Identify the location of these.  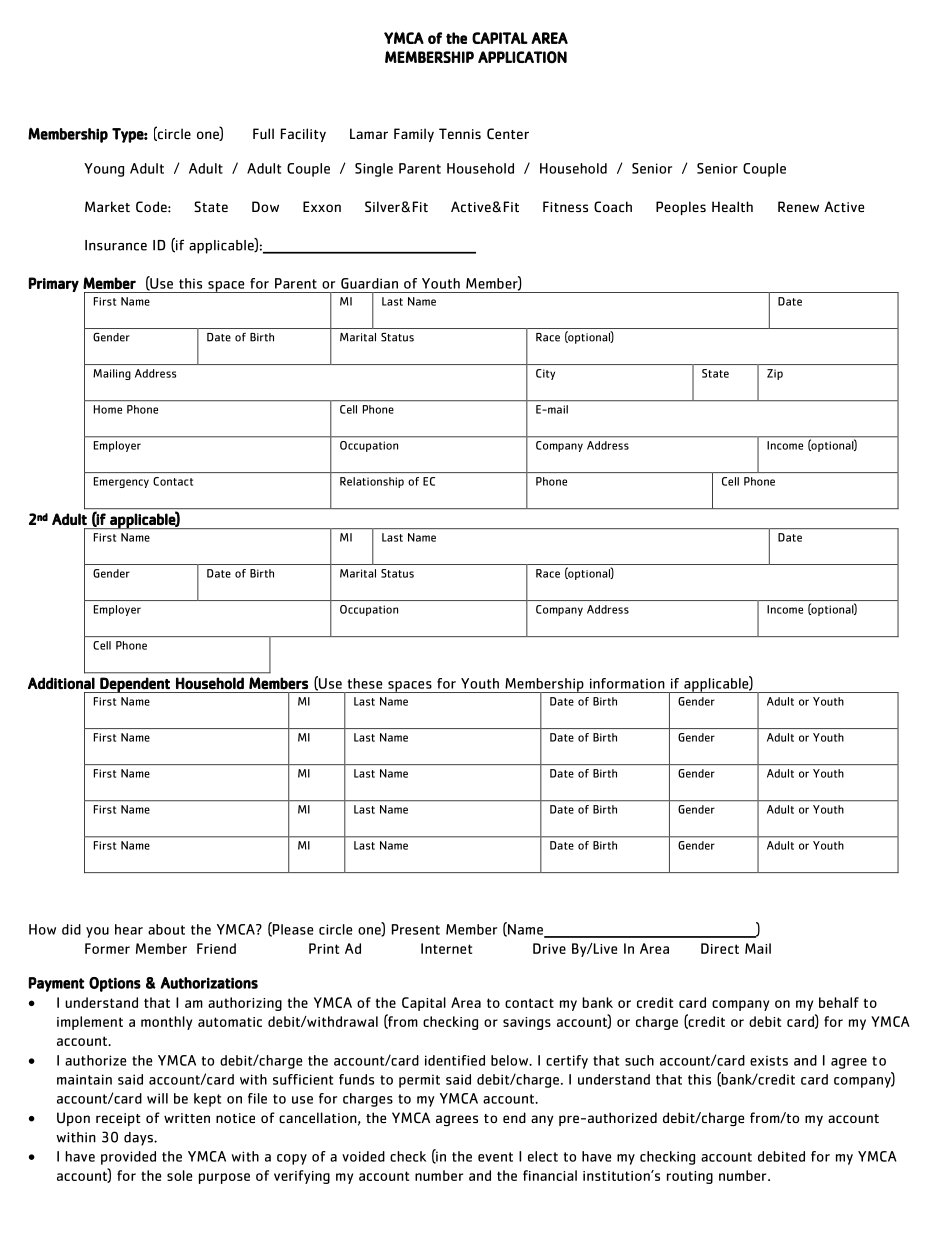
(365, 683).
